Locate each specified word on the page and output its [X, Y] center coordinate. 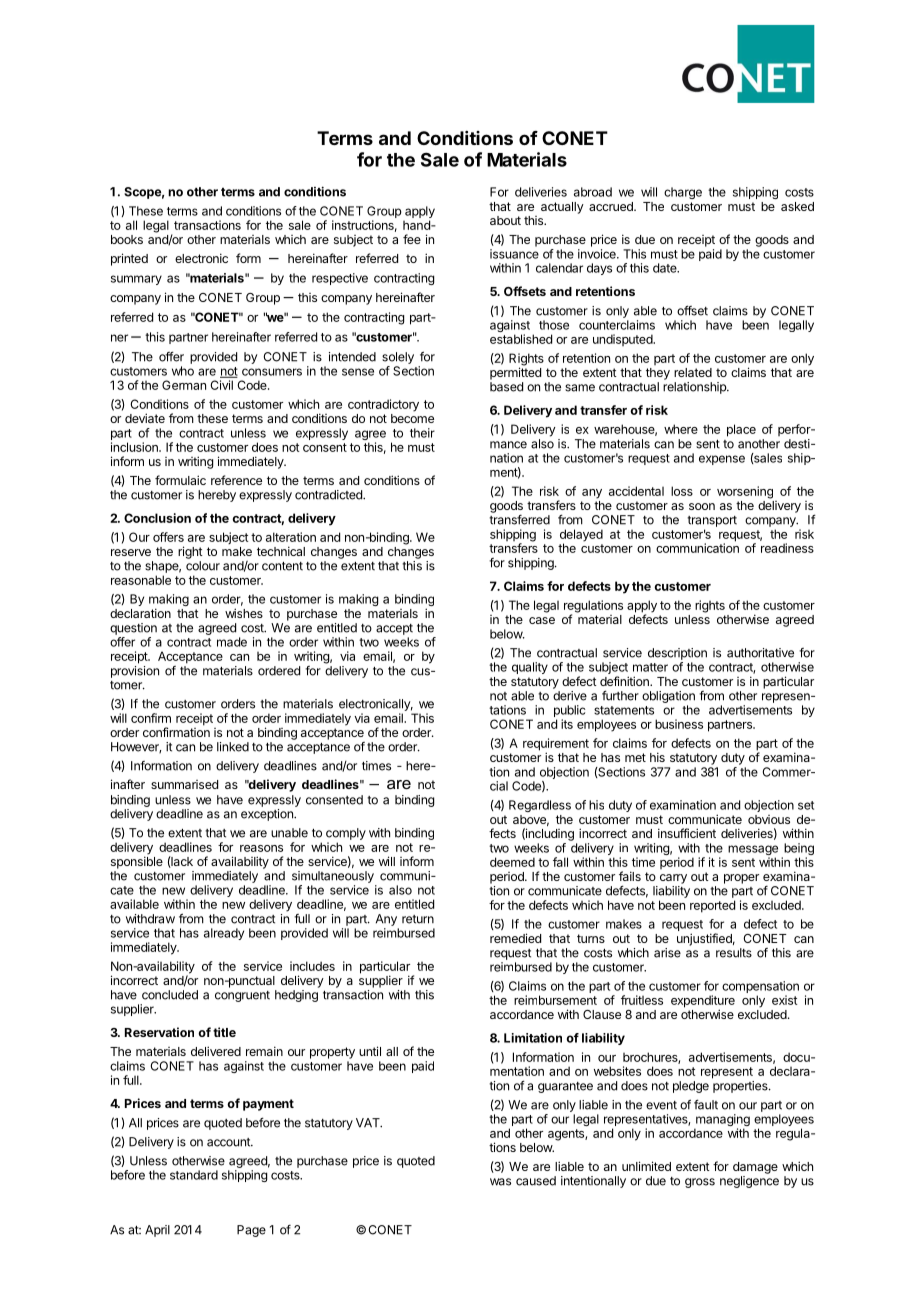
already [224, 934]
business [679, 724]
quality [530, 668]
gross [700, 1183]
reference [236, 480]
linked [233, 747]
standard [194, 1175]
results [734, 953]
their [422, 433]
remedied [515, 938]
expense [722, 460]
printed [129, 259]
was [500, 1182]
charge [683, 193]
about [505, 220]
